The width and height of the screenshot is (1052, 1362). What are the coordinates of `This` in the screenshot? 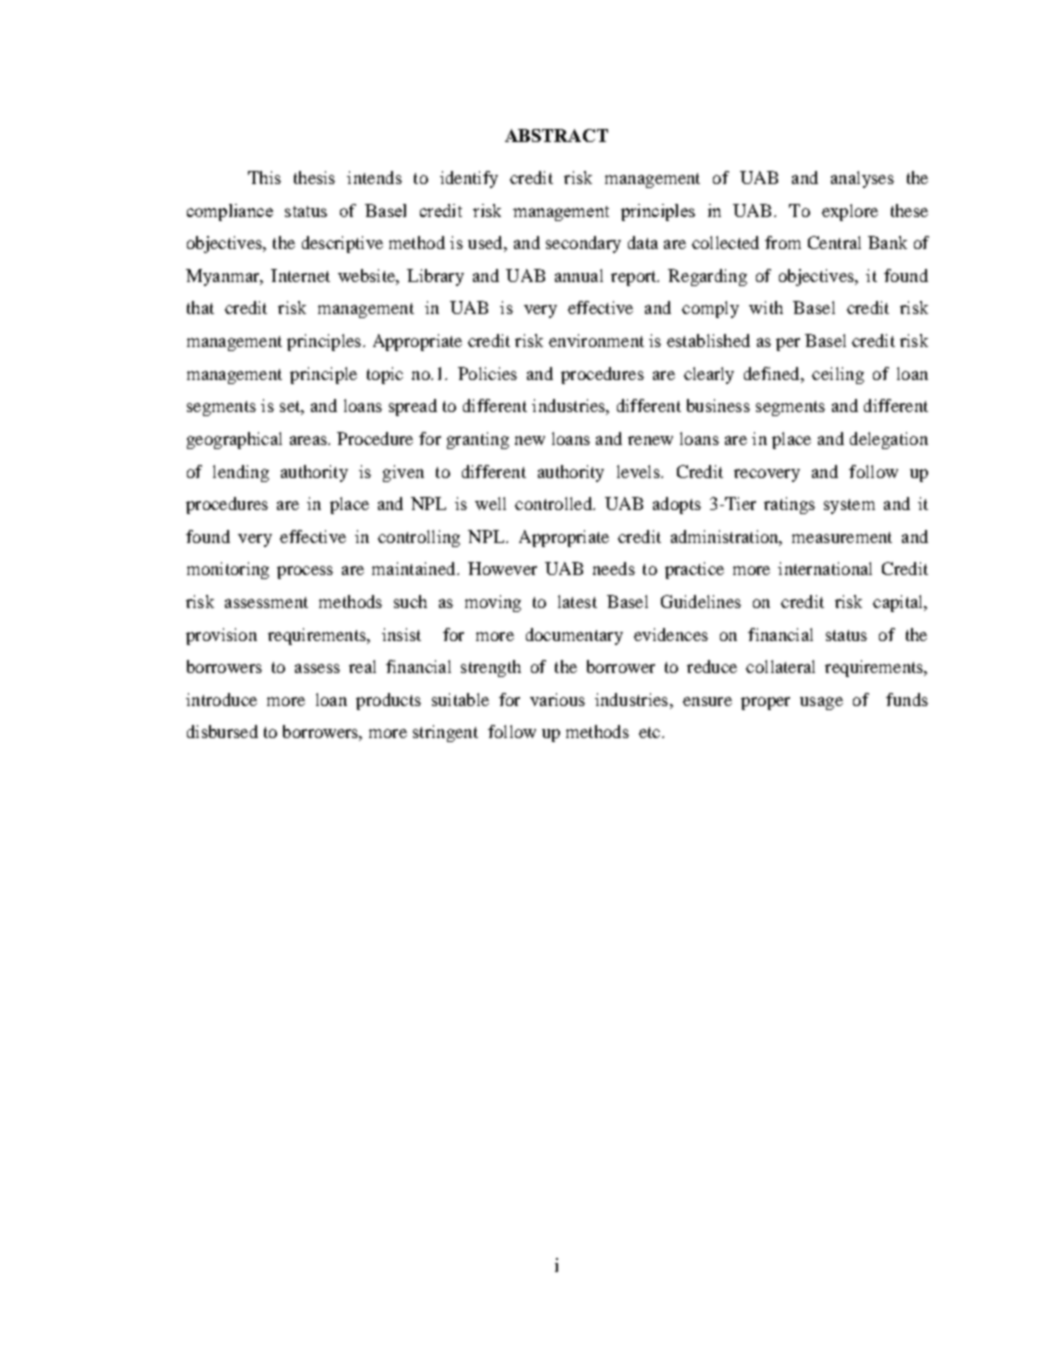 It's located at (264, 177).
